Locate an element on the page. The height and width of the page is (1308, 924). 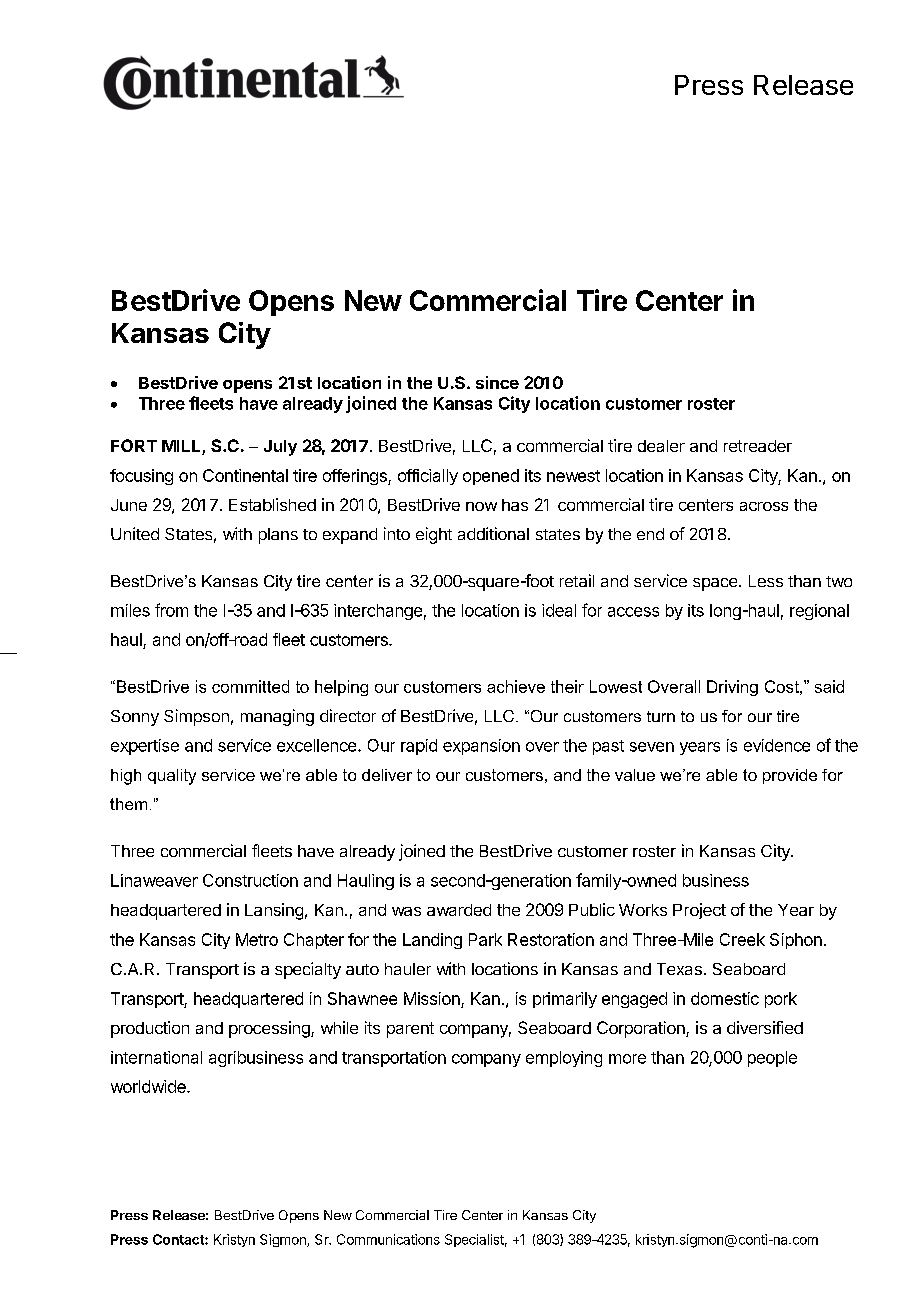
dealer is located at coordinates (661, 446).
